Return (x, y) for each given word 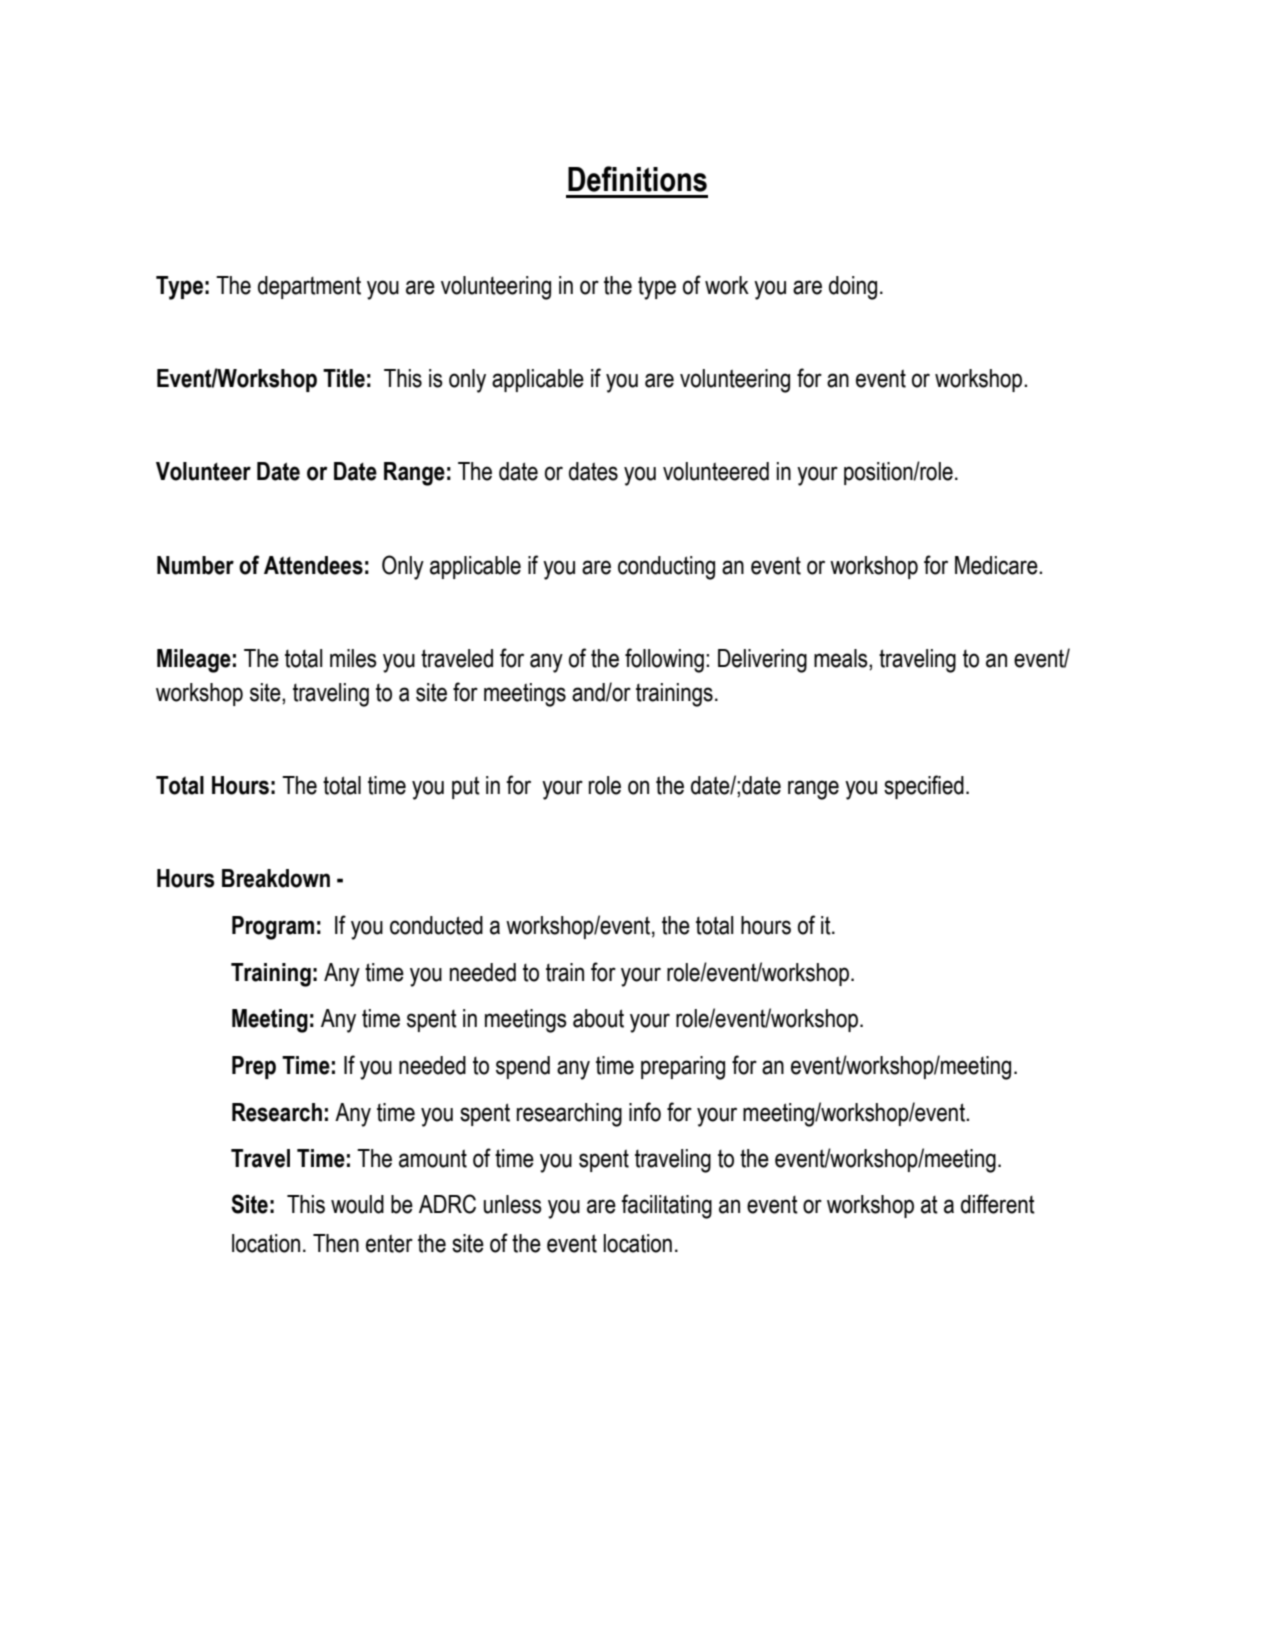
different (998, 1204)
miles (353, 658)
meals (842, 658)
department (309, 287)
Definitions (637, 179)
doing (853, 288)
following (664, 660)
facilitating (666, 1206)
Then (336, 1243)
